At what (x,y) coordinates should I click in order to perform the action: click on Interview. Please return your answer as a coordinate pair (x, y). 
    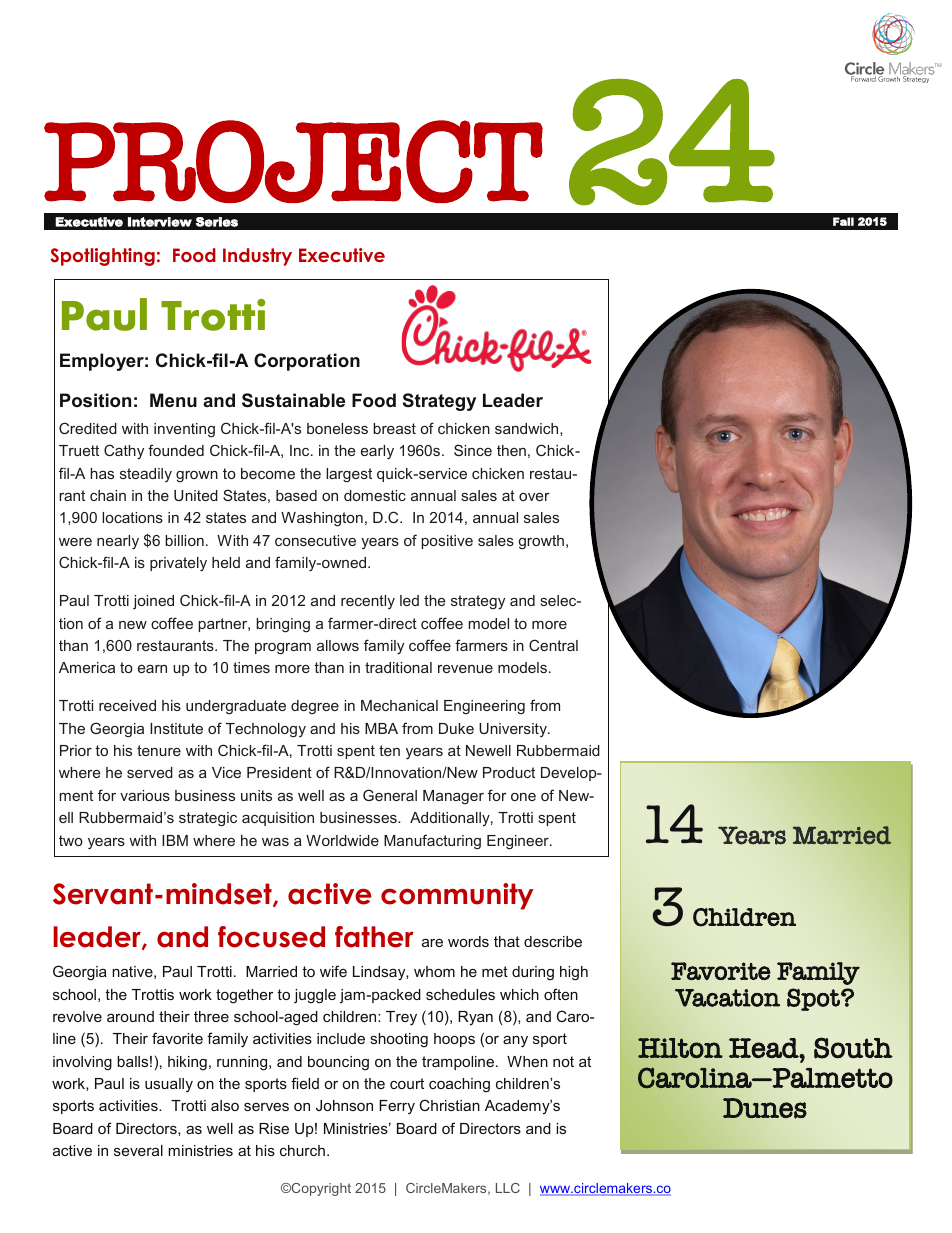
    Looking at the image, I should click on (160, 222).
